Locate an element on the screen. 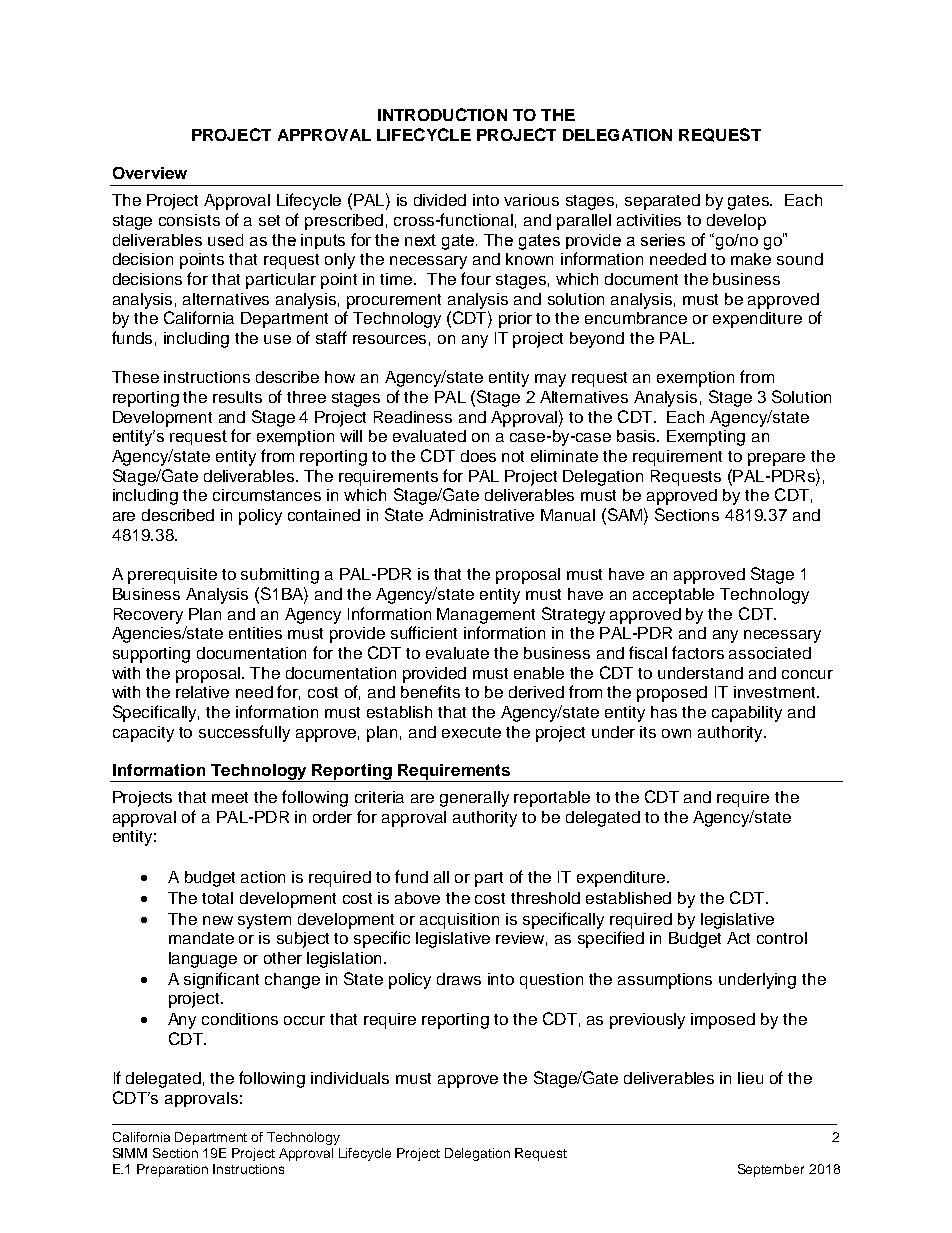 The image size is (952, 1233). capability is located at coordinates (747, 714).
